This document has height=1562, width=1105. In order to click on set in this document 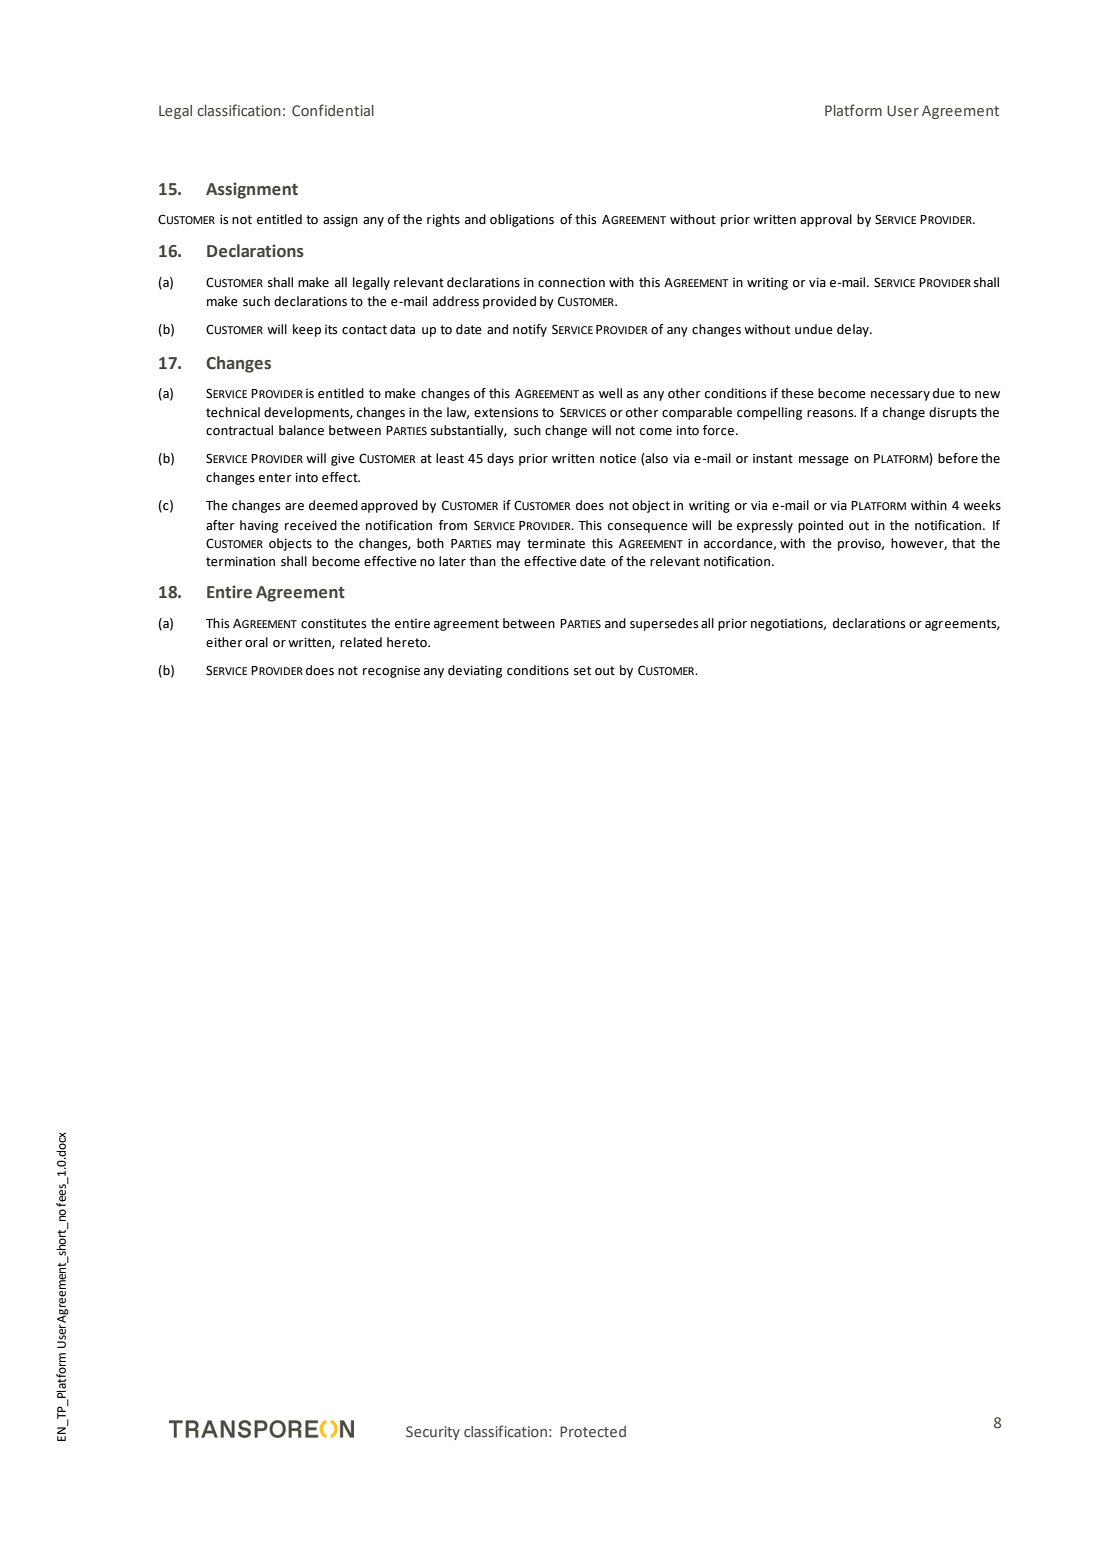, I will do `click(582, 671)`.
